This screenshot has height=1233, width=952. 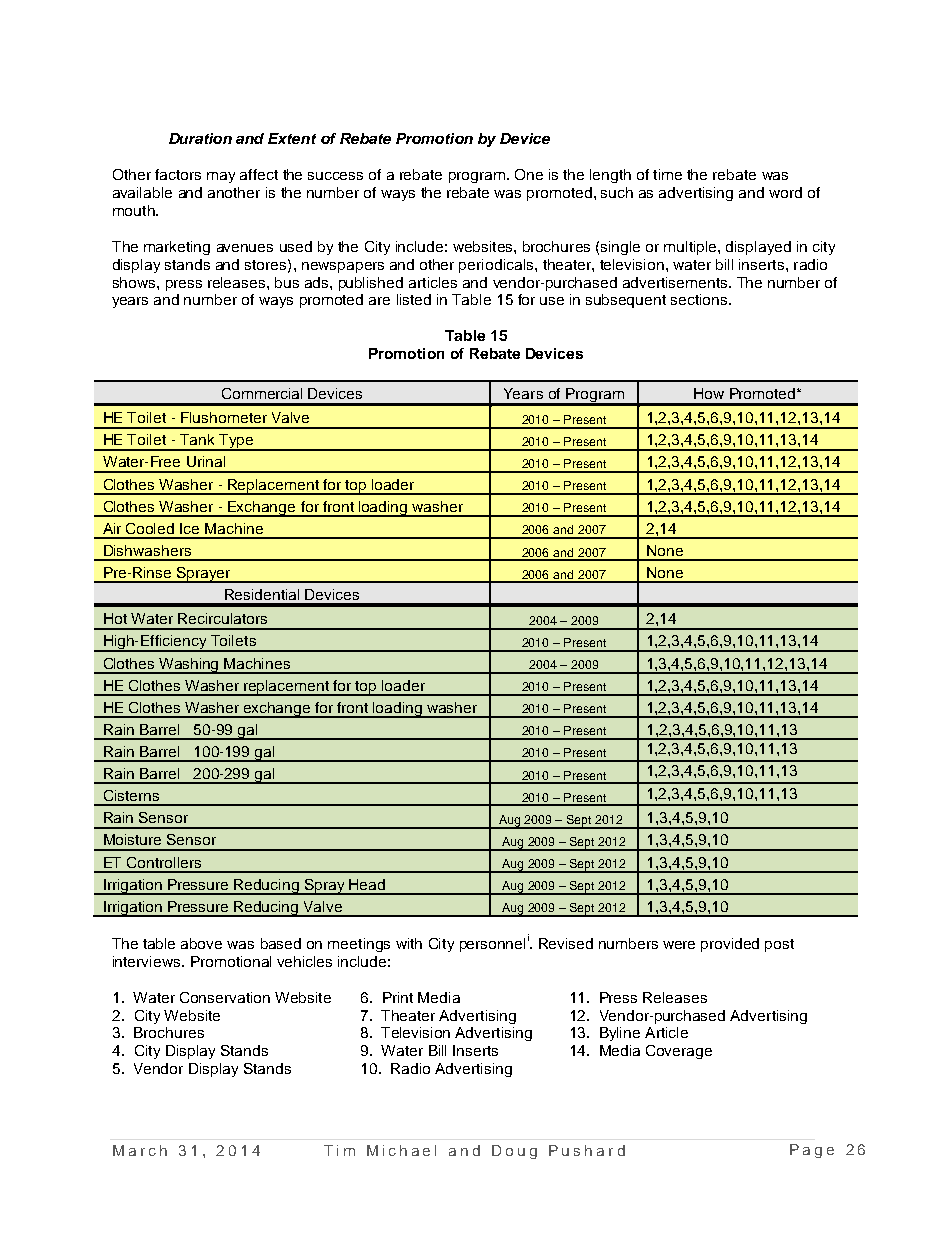 I want to click on Conservation, so click(x=225, y=997).
